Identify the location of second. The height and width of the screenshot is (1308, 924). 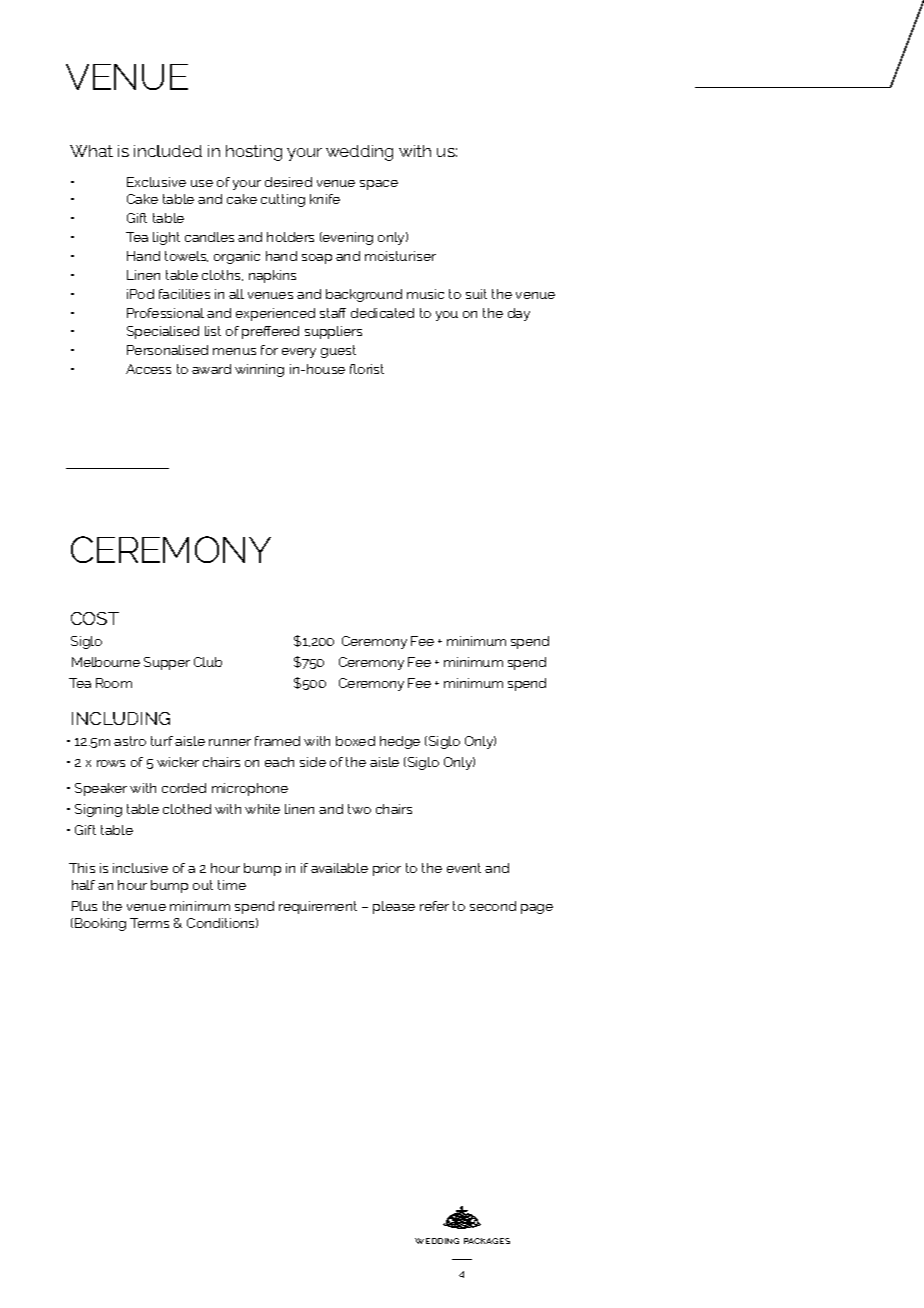
(493, 906).
